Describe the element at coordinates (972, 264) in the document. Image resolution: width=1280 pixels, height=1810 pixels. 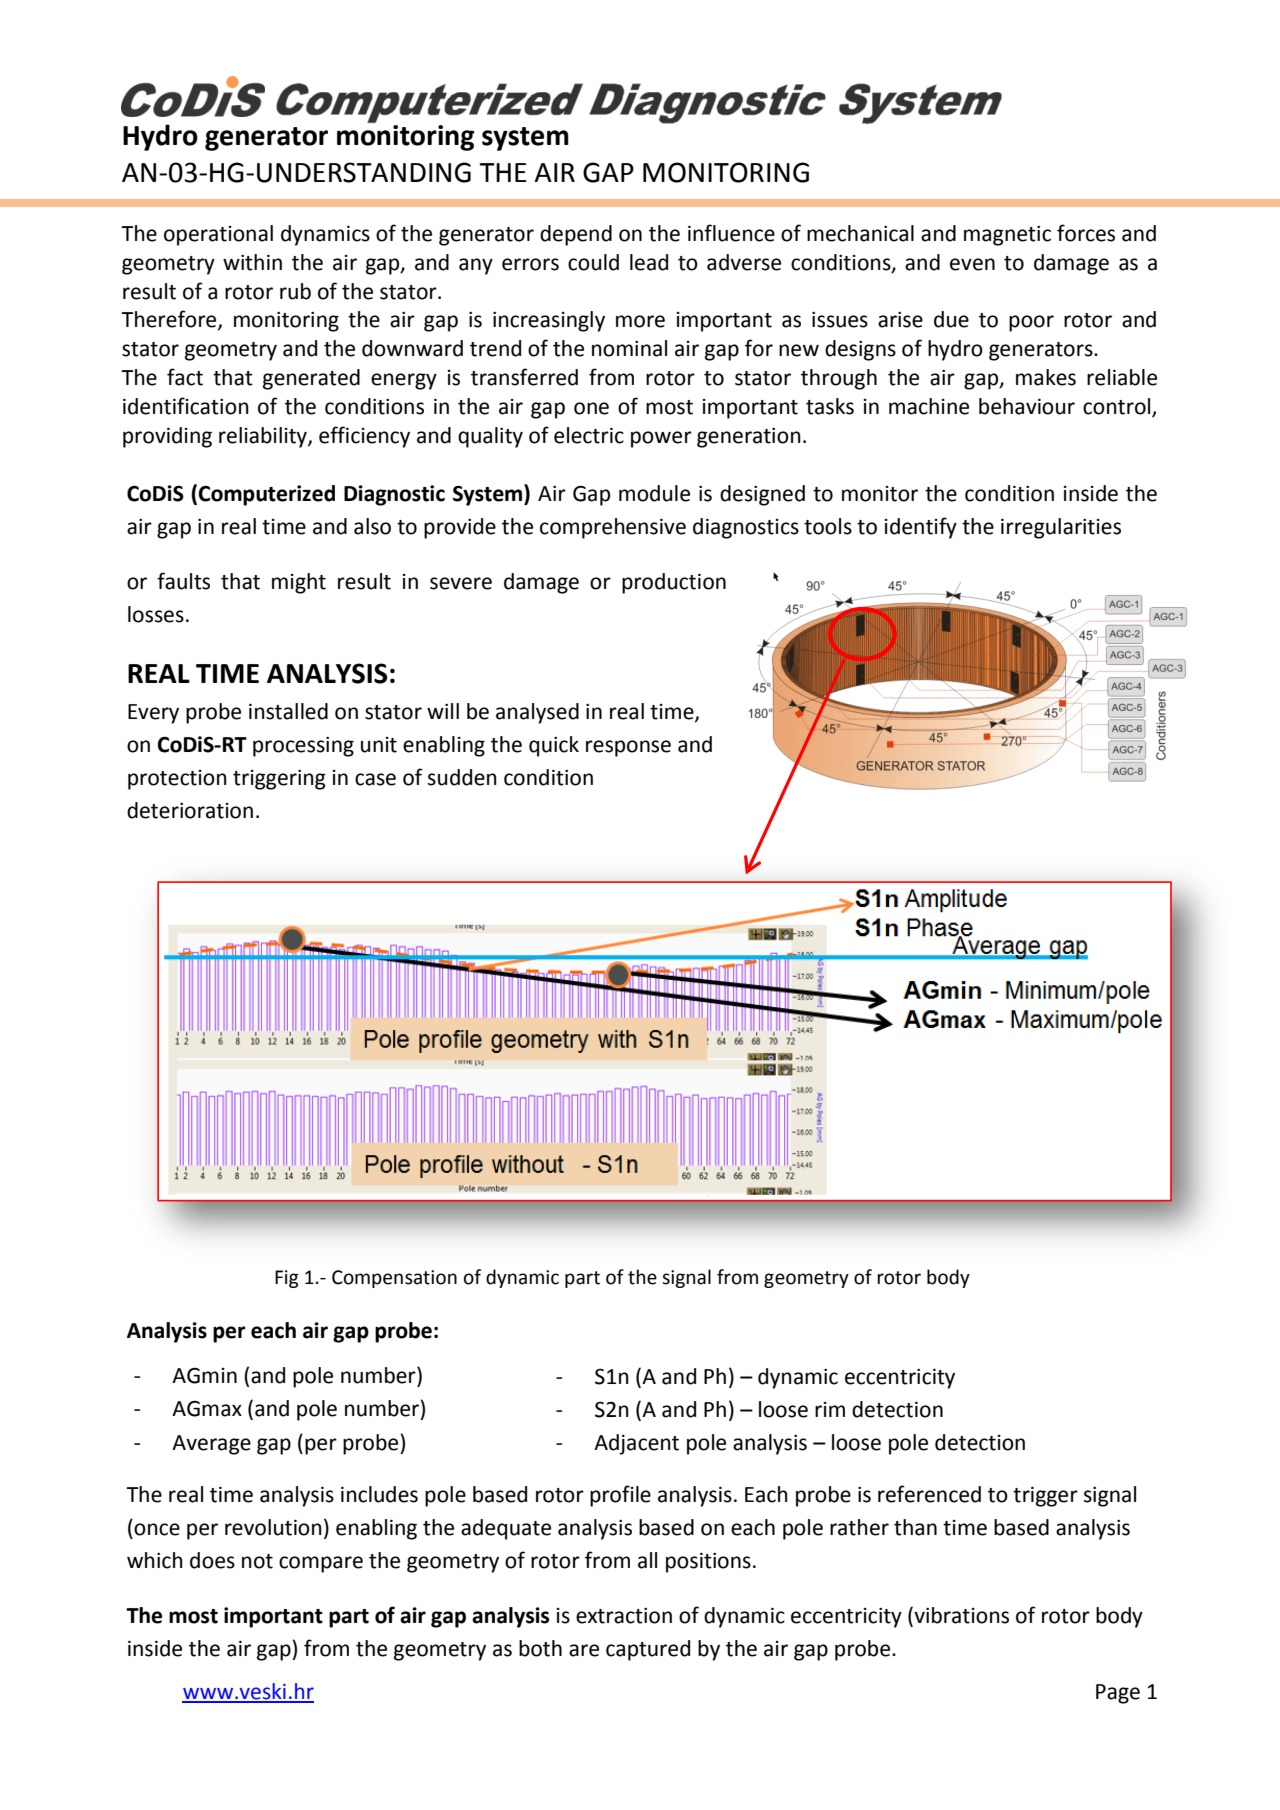
I see `even` at that location.
